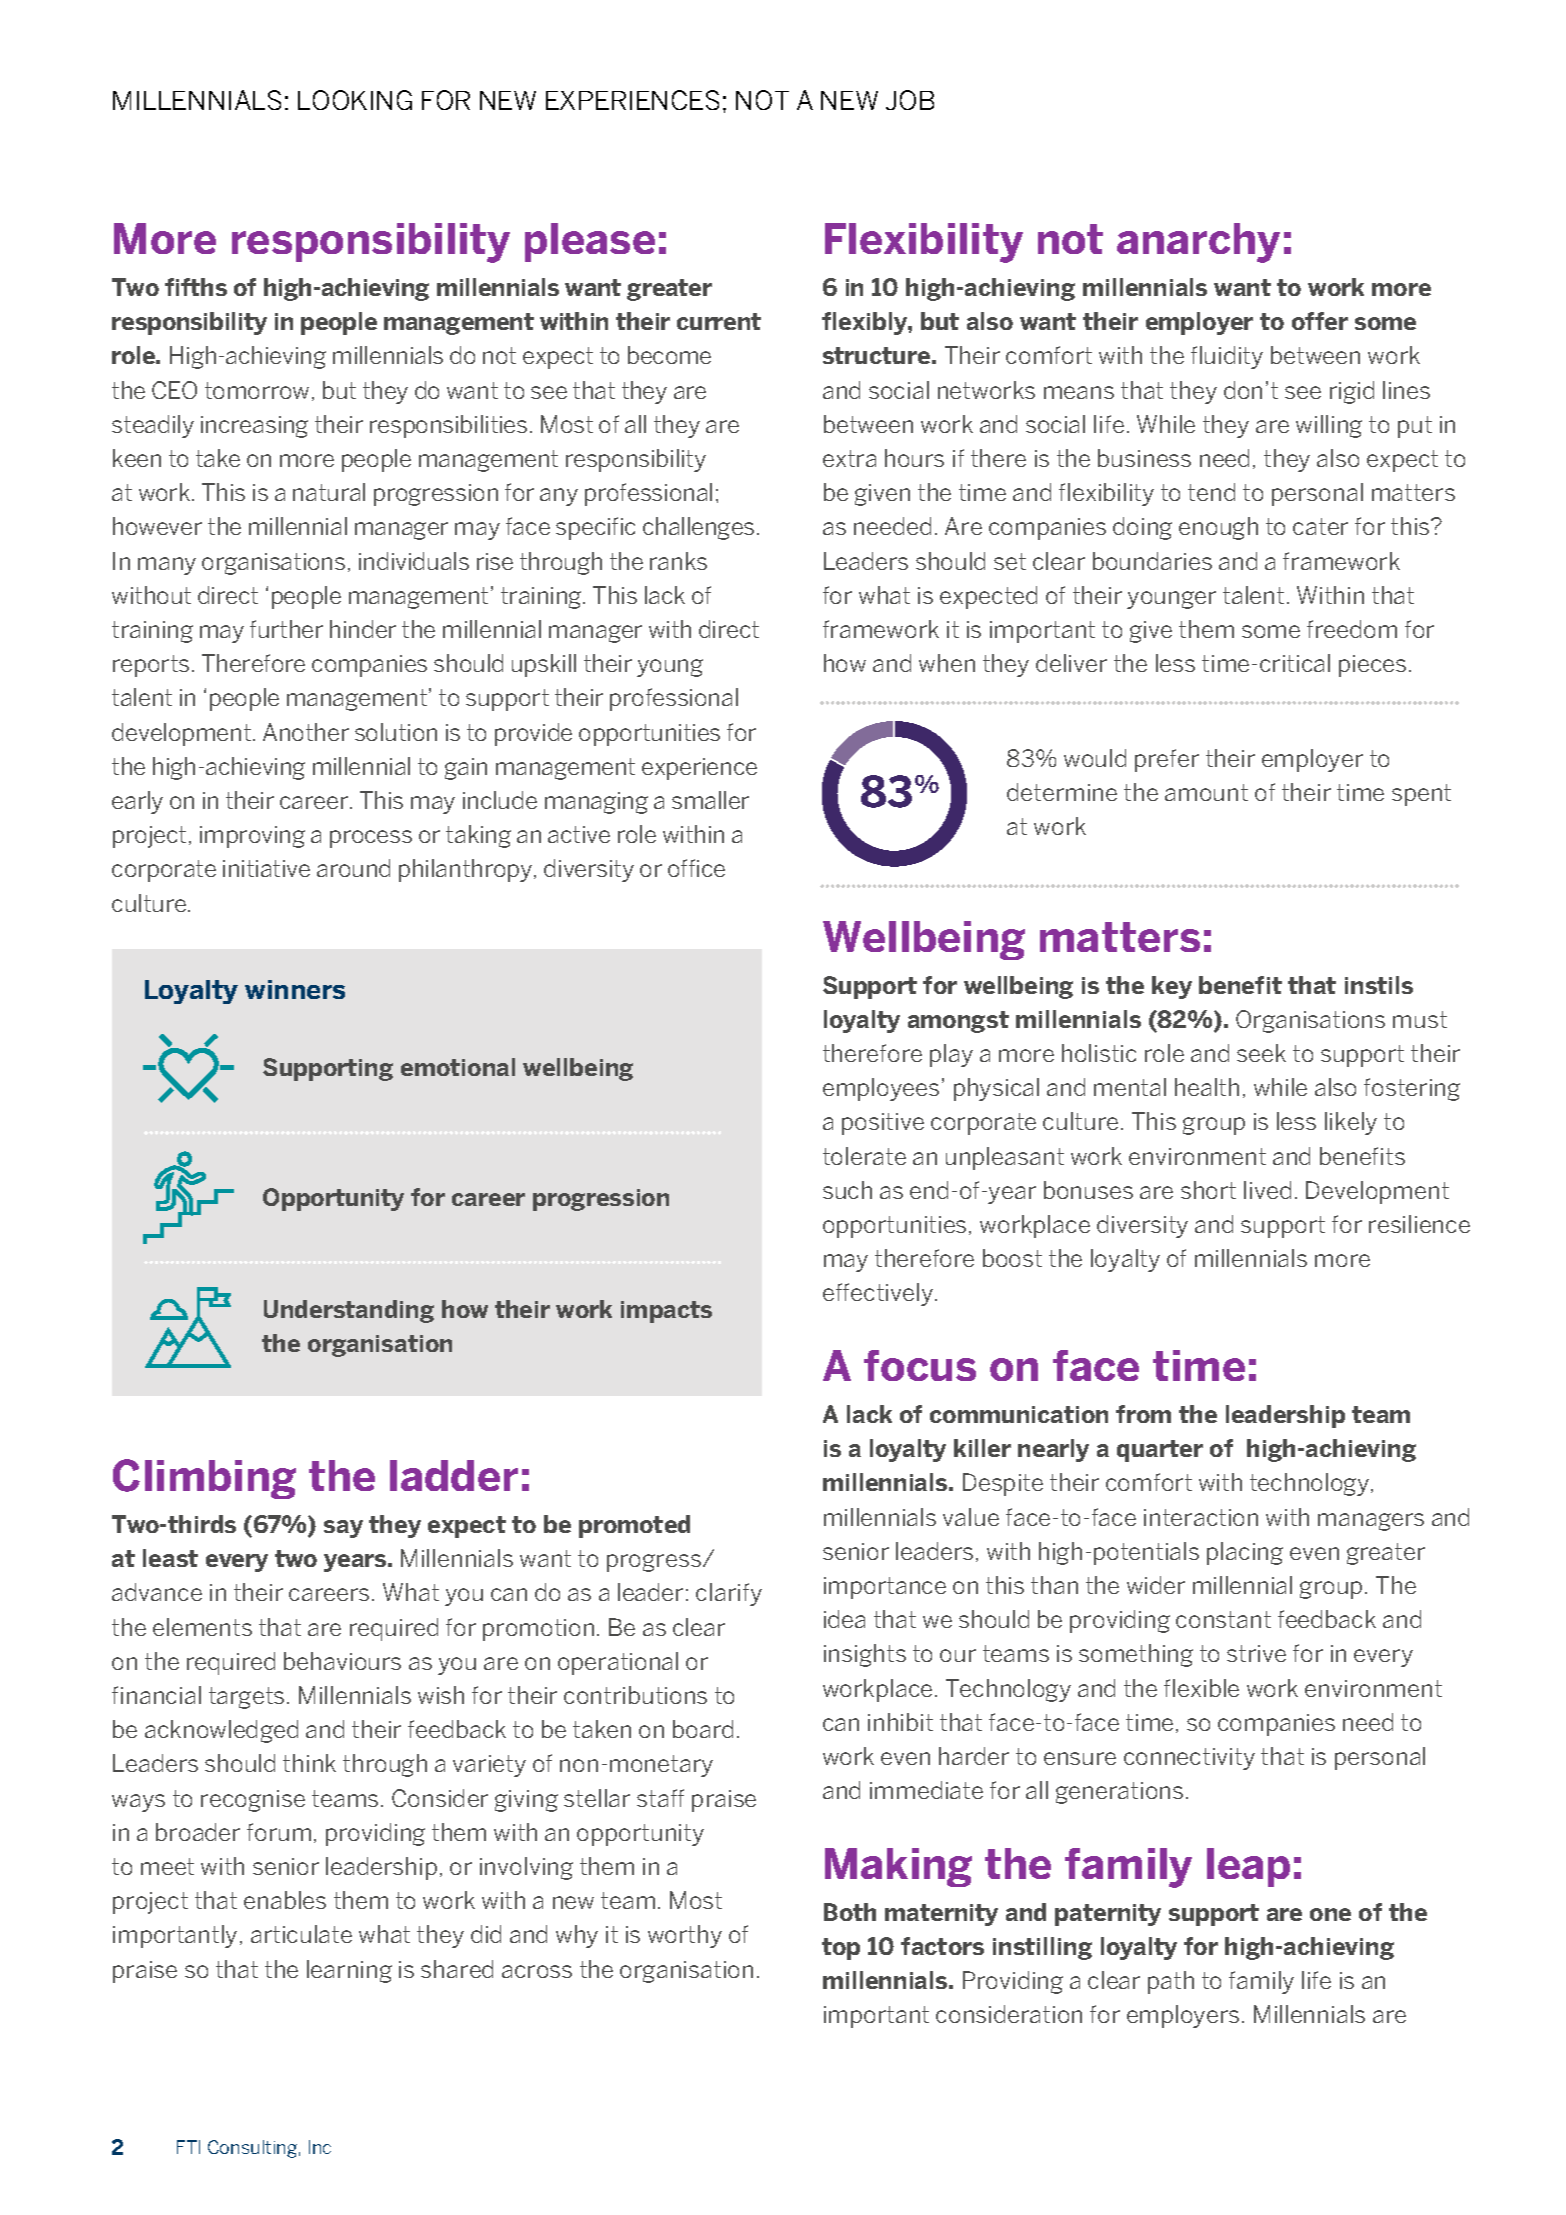  I want to click on LOOKING, so click(355, 100).
